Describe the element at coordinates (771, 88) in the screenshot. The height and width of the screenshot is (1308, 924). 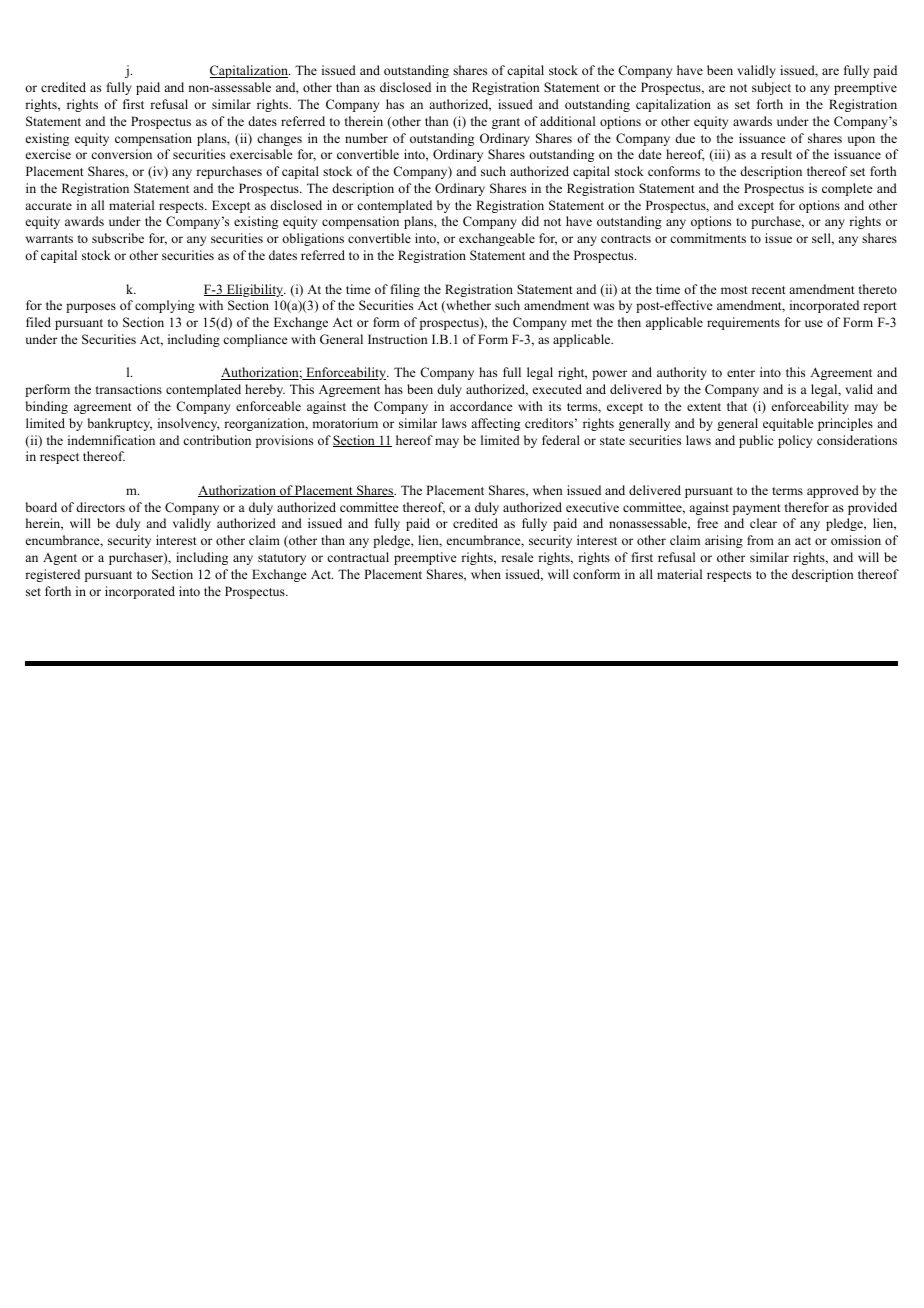
I see `subject` at that location.
